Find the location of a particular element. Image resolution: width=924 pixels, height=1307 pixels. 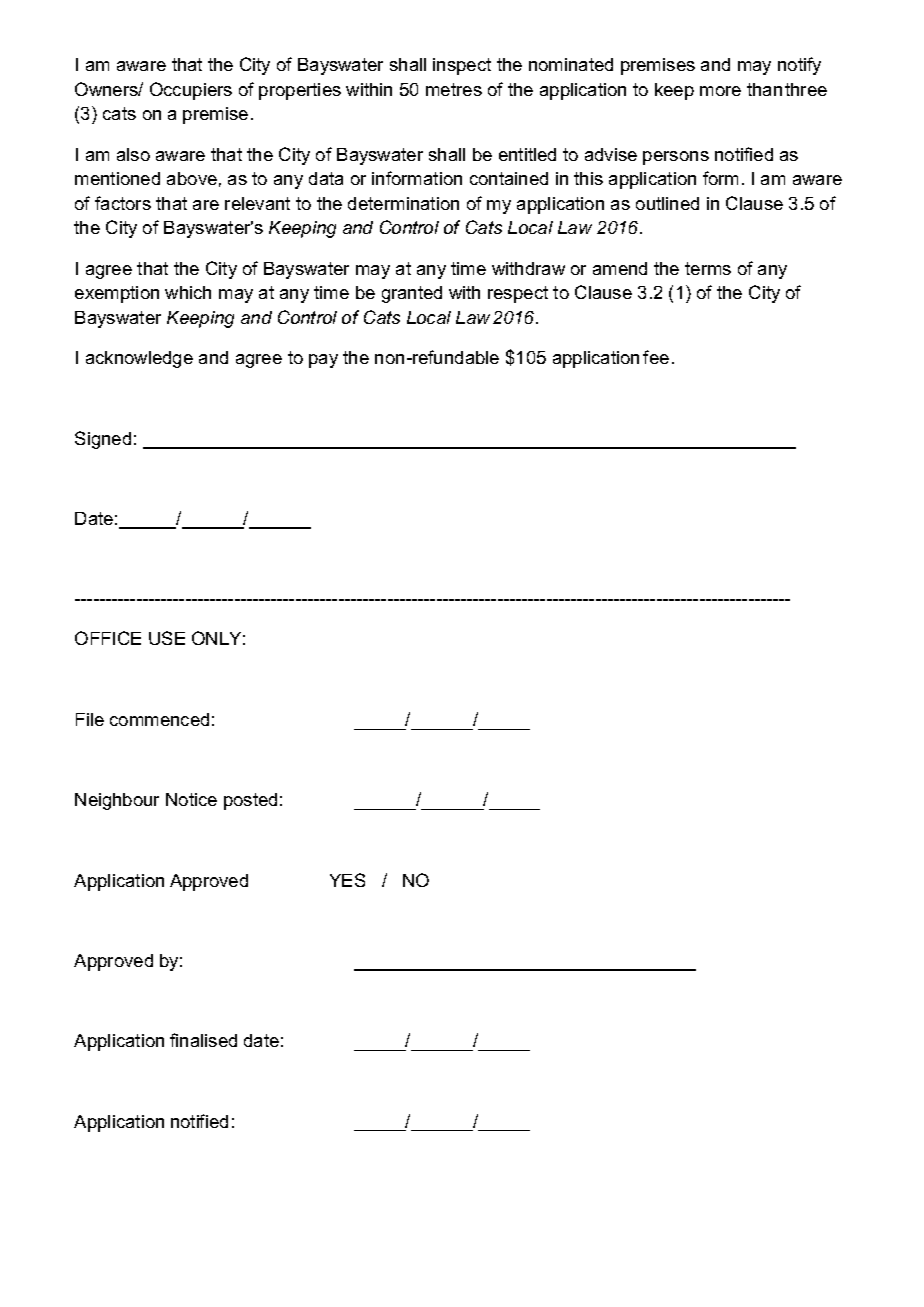

posted is located at coordinates (250, 801).
